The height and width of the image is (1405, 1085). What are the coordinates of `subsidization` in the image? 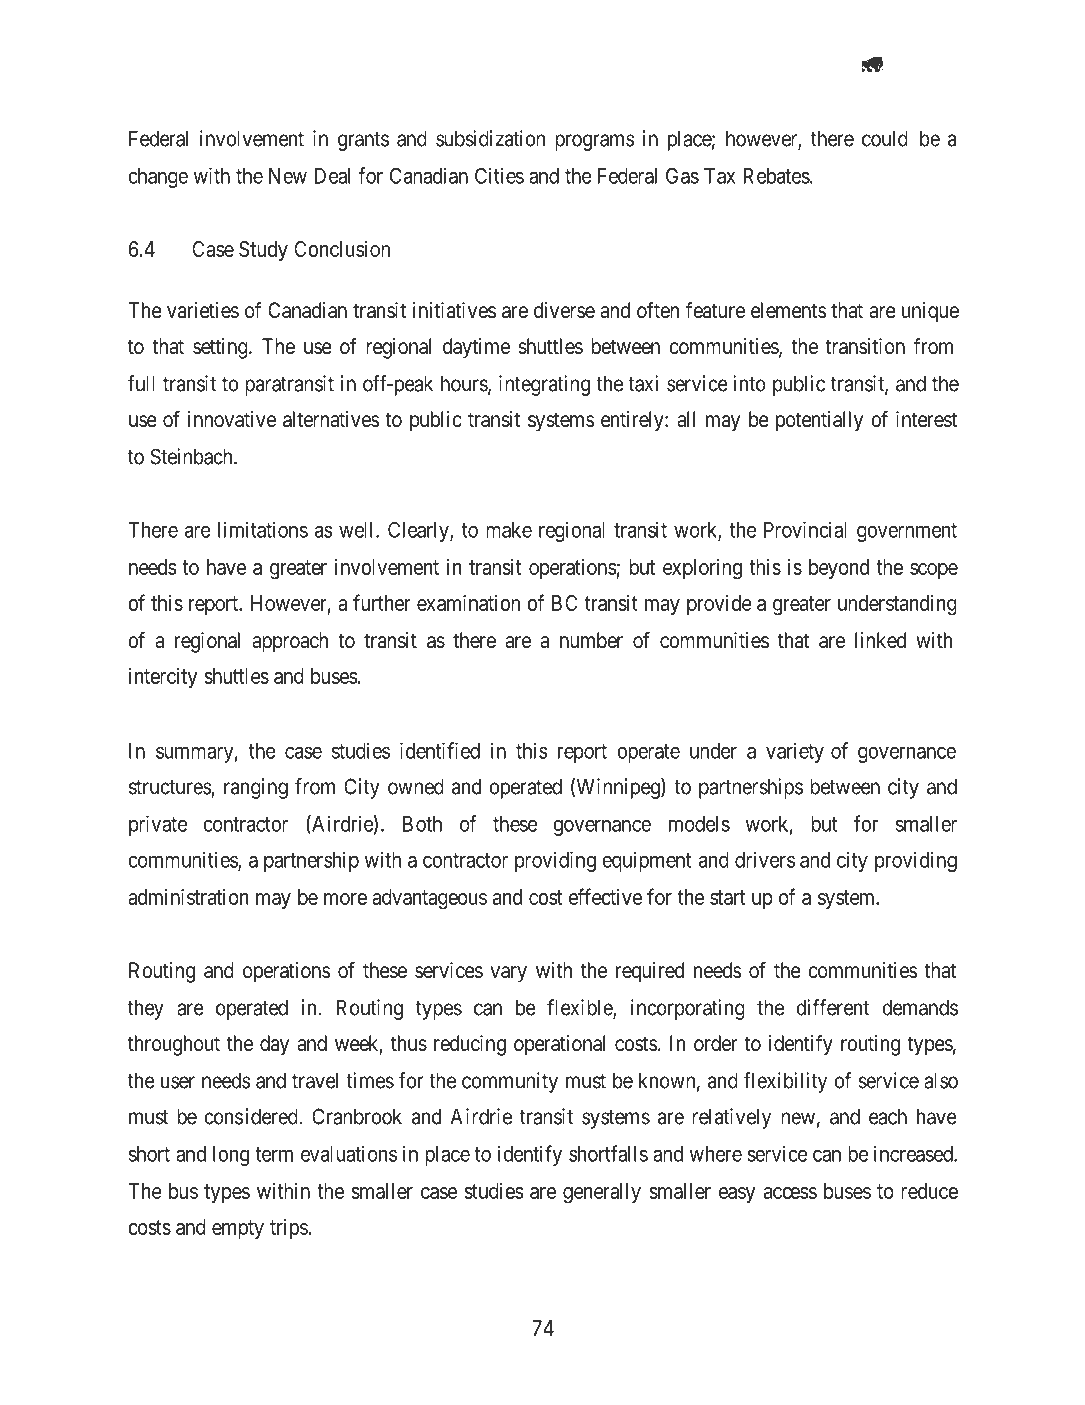 It's located at (490, 138).
